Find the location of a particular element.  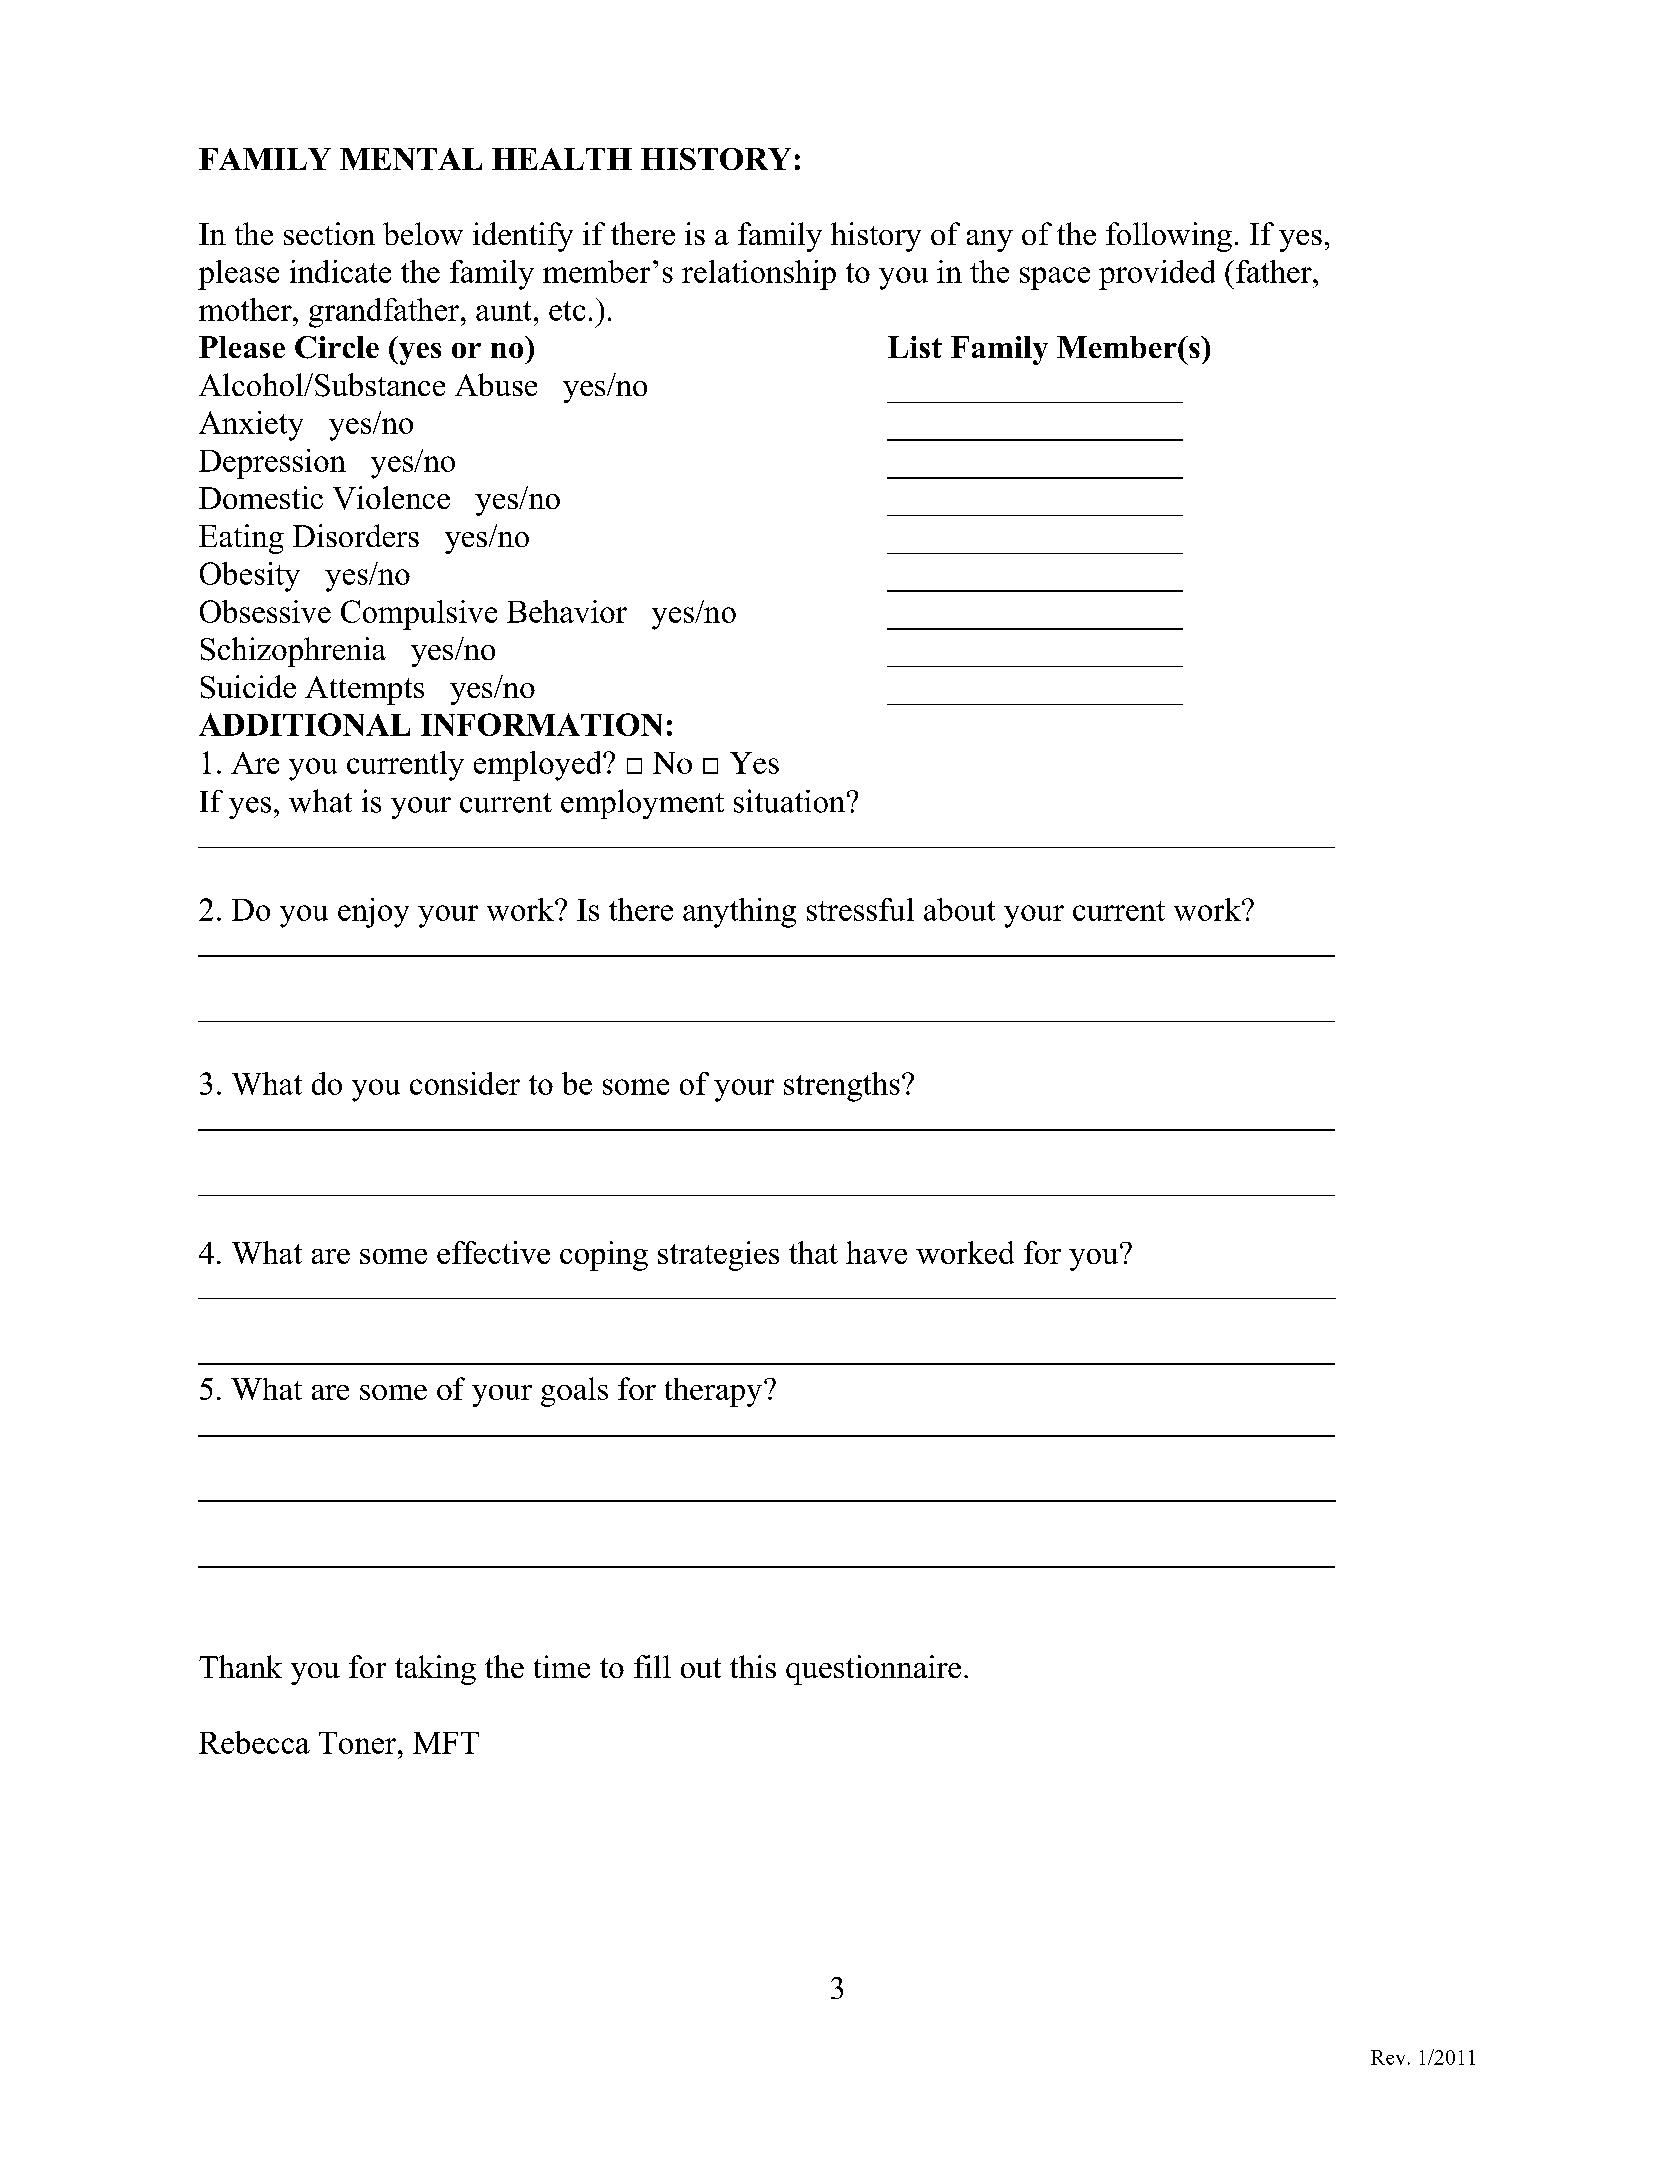

questionnaire is located at coordinates (873, 1670).
